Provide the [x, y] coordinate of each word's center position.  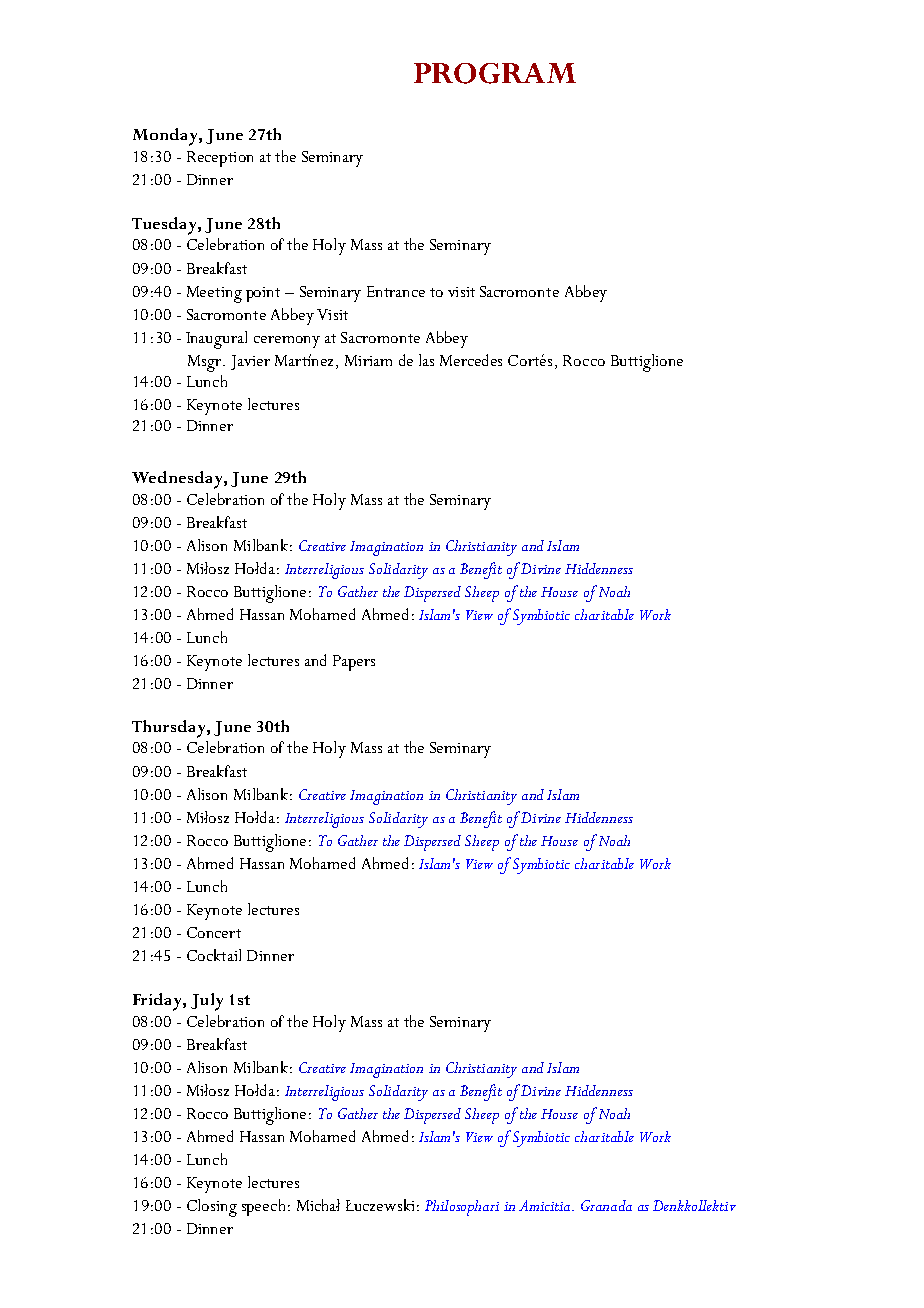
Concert [214, 932]
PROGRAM [495, 73]
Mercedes [471, 360]
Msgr [206, 363]
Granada [606, 1205]
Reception [220, 159]
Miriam [368, 360]
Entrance [396, 291]
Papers [354, 663]
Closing [212, 1208]
